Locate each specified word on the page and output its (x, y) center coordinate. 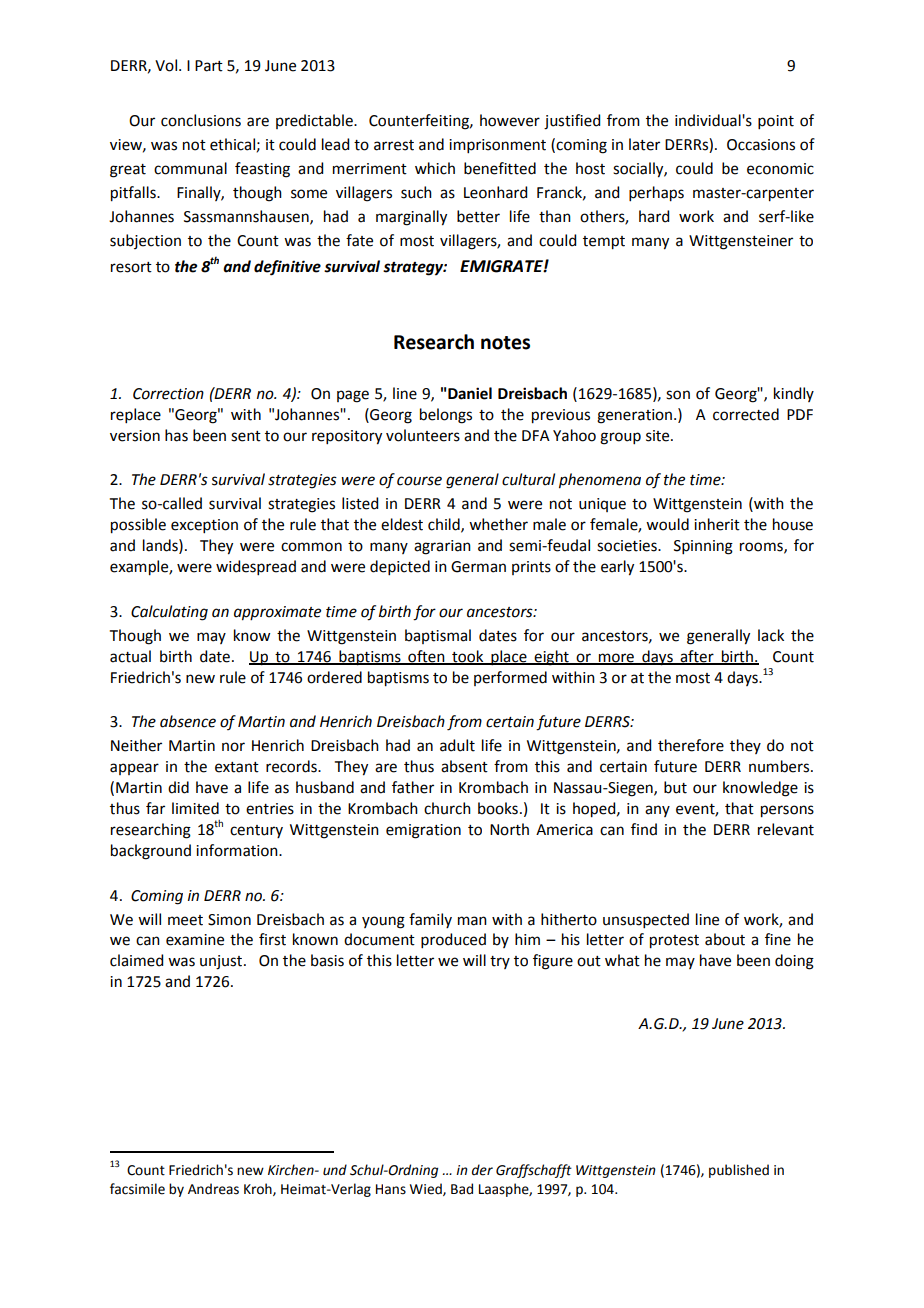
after (697, 657)
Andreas (213, 1189)
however (510, 120)
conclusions (201, 120)
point (776, 122)
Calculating (169, 613)
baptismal (438, 636)
